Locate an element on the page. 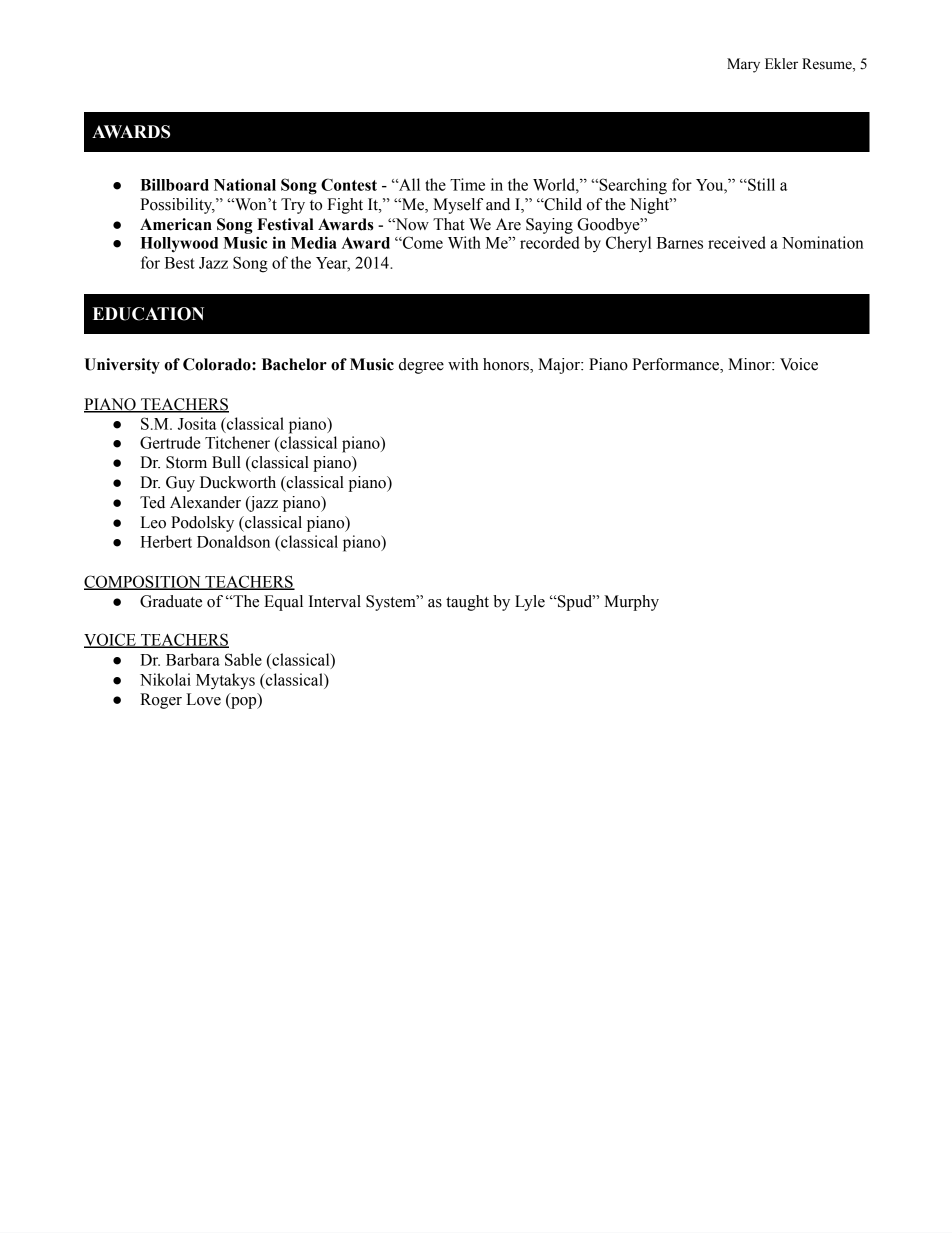  System is located at coordinates (392, 603).
